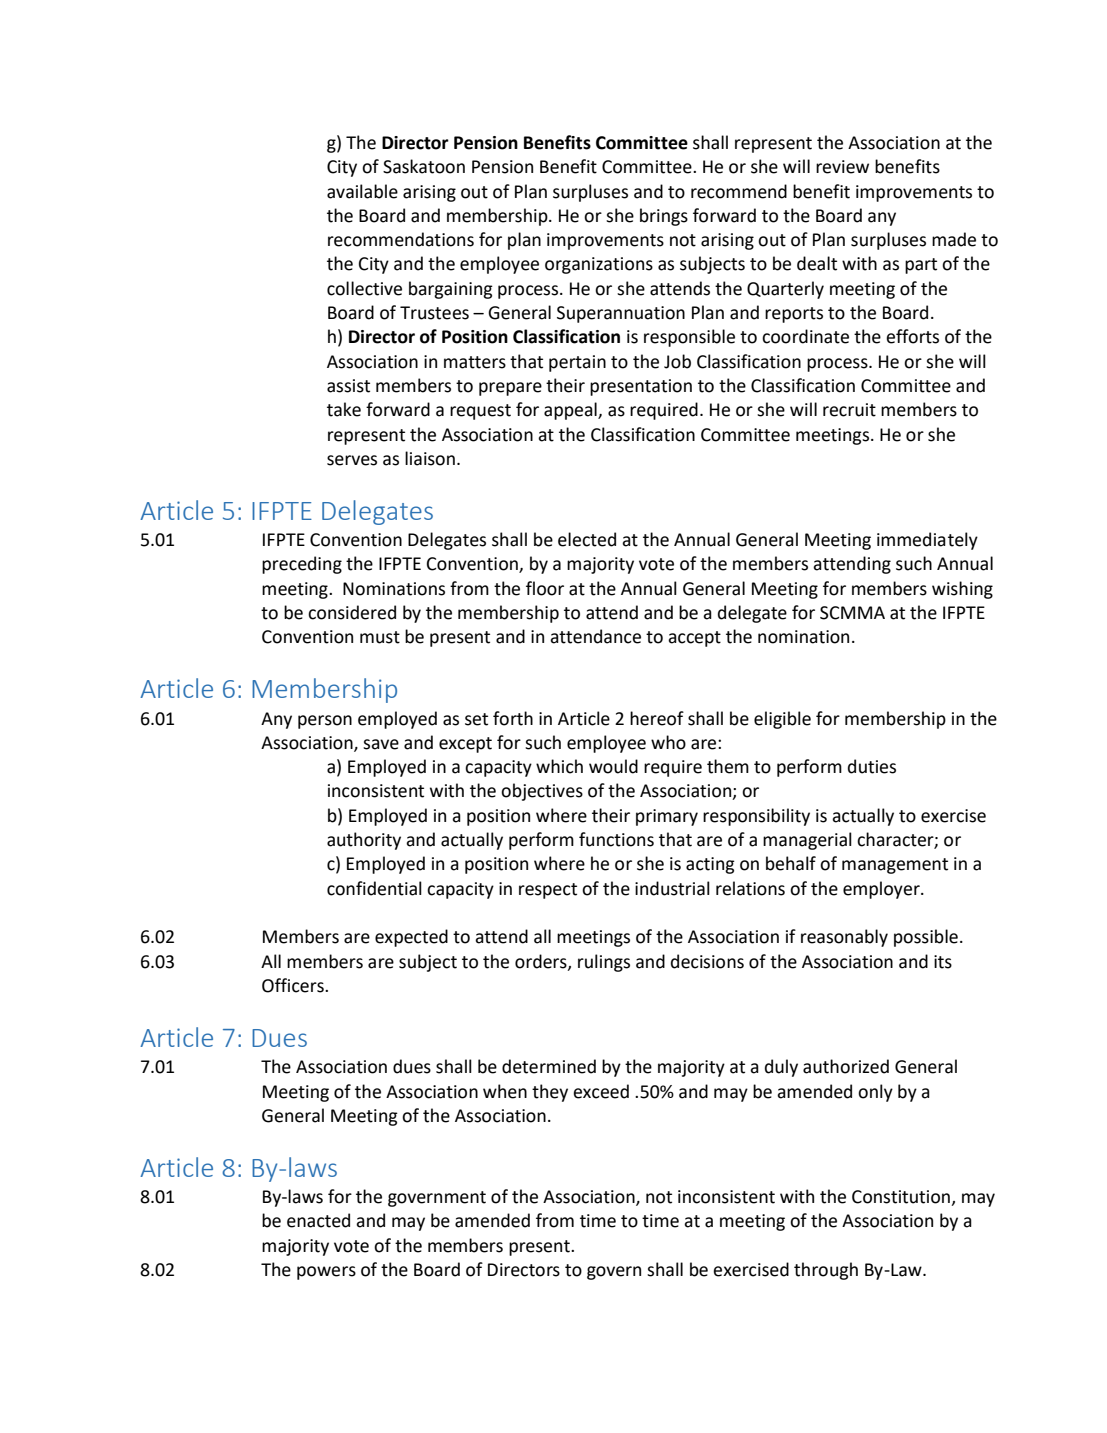 The image size is (1107, 1433). What do you see at coordinates (657, 718) in the screenshot?
I see `hereof` at bounding box center [657, 718].
